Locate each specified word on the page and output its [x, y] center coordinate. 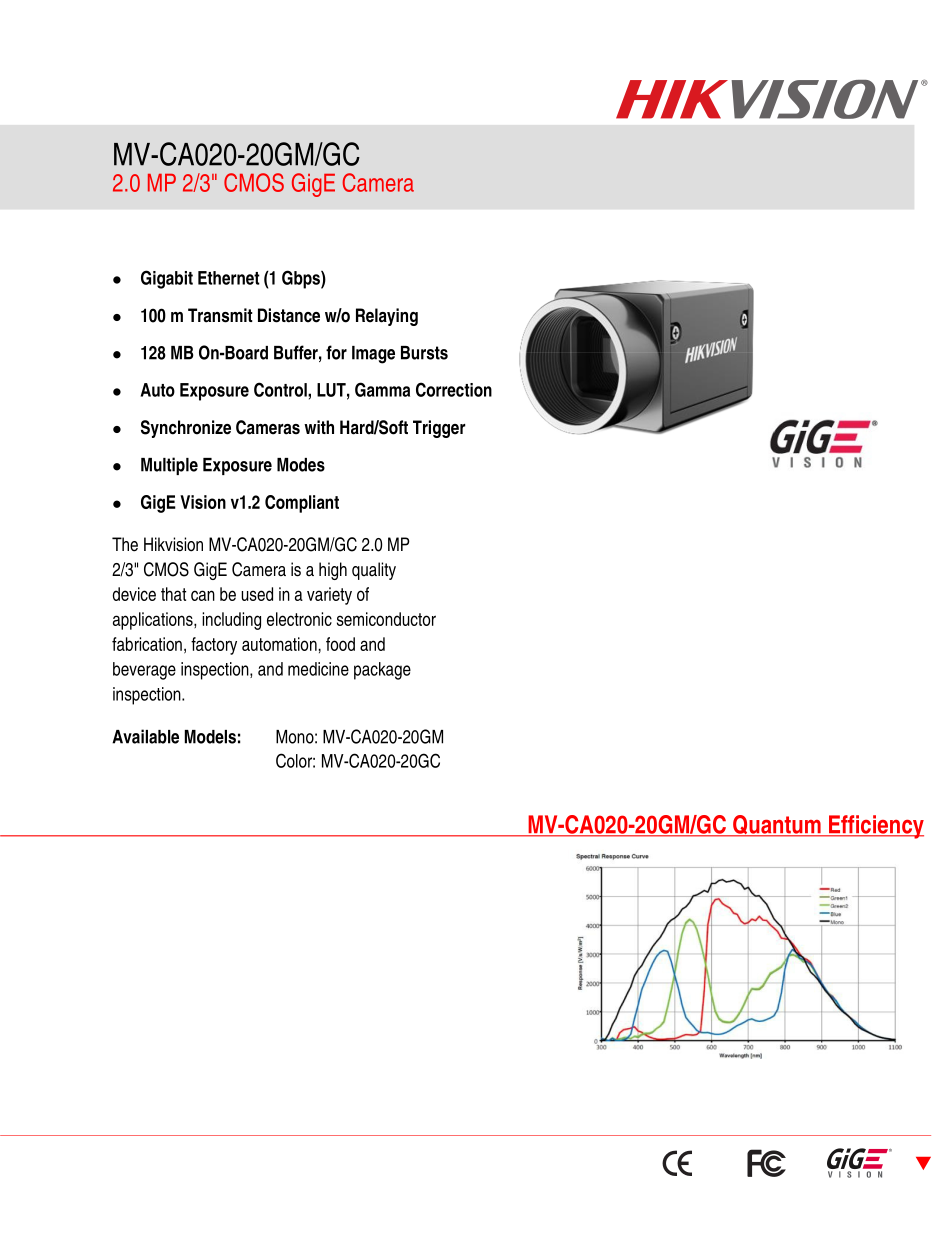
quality [374, 571]
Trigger [439, 429]
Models [210, 737]
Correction [454, 389]
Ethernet [229, 278]
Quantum [777, 826]
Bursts [424, 353]
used [257, 594]
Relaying [387, 317]
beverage [144, 671]
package [382, 671]
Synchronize [186, 429]
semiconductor [386, 619]
